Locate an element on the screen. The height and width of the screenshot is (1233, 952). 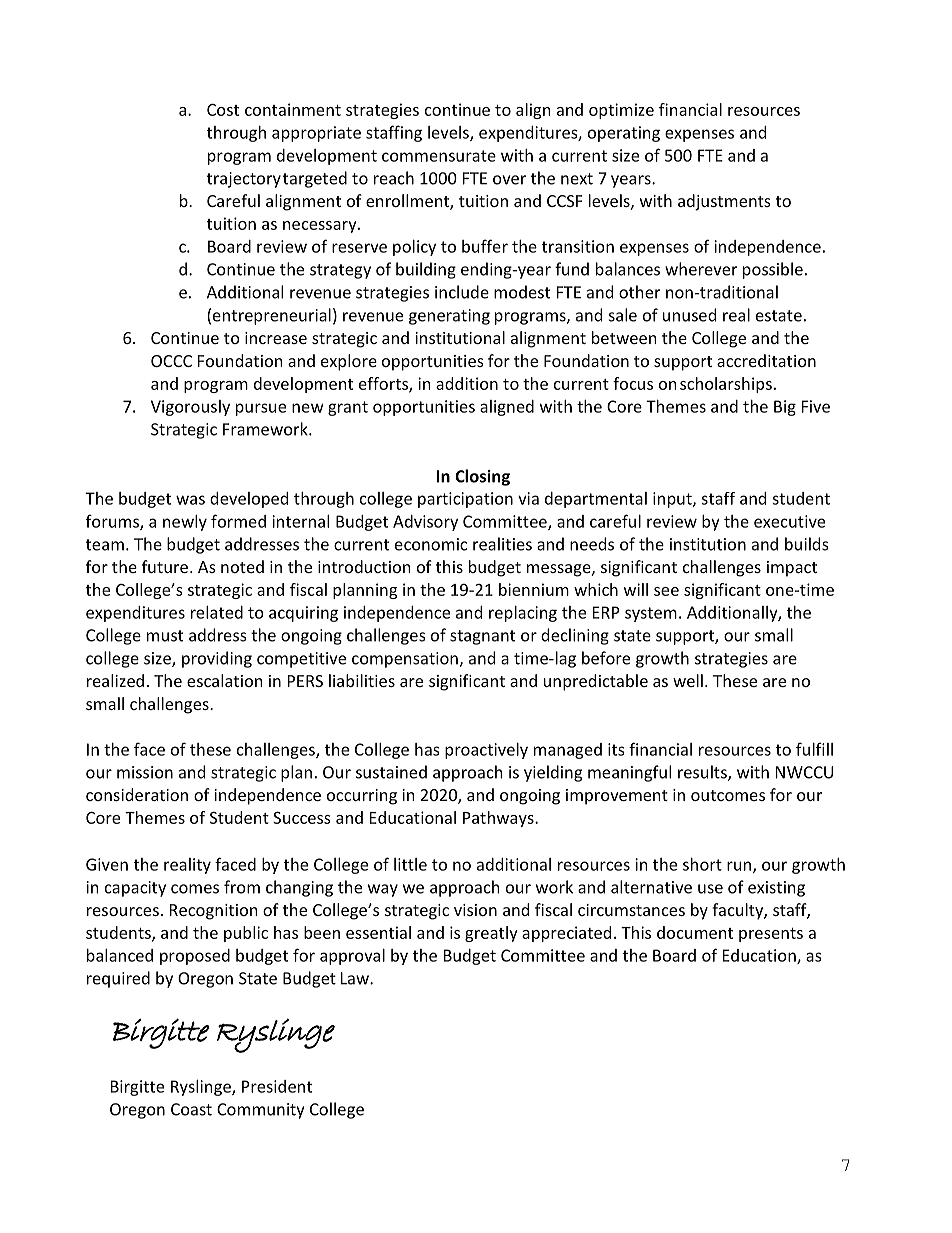
presents is located at coordinates (771, 935).
